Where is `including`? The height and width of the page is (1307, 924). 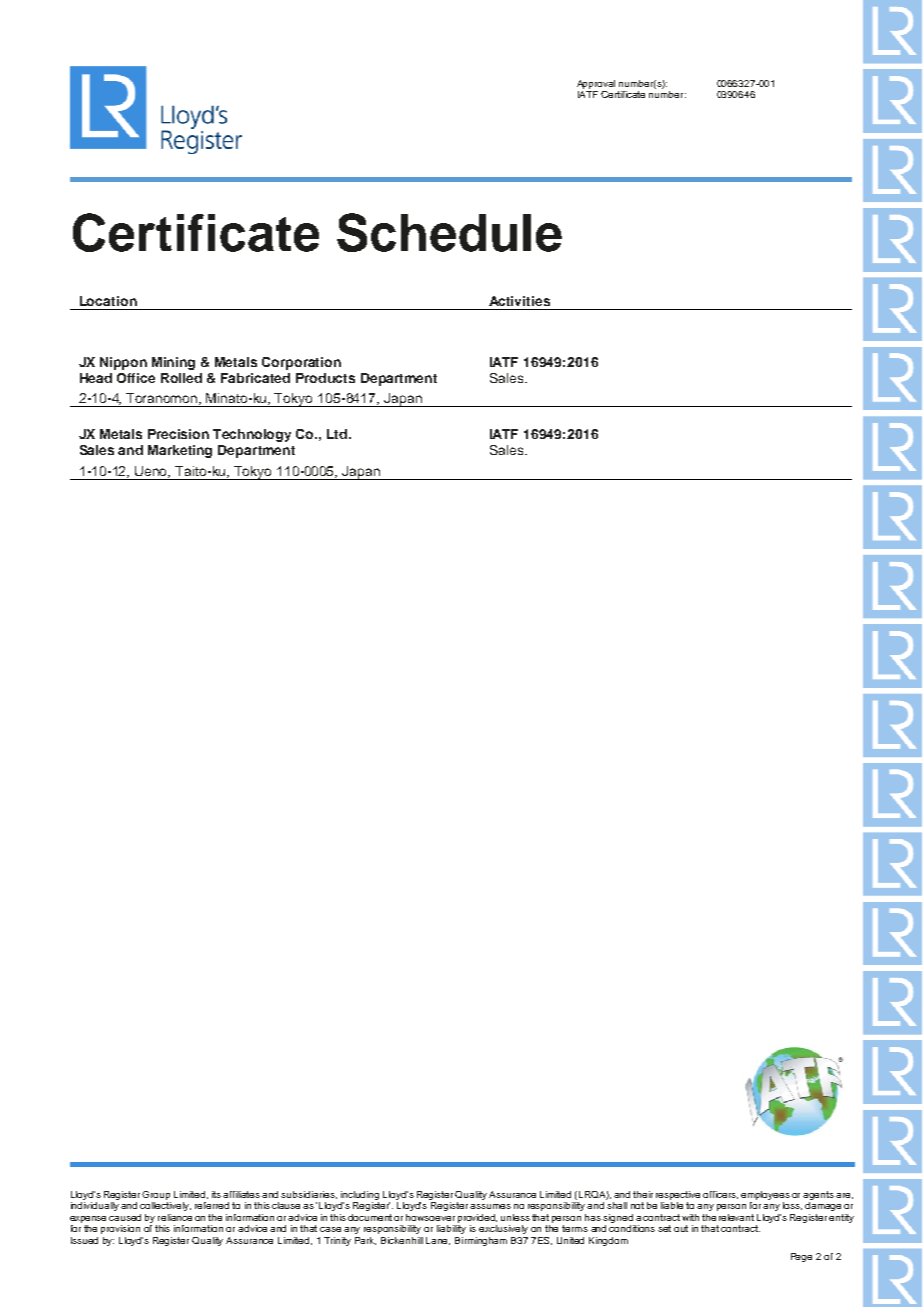
including is located at coordinates (360, 1195).
